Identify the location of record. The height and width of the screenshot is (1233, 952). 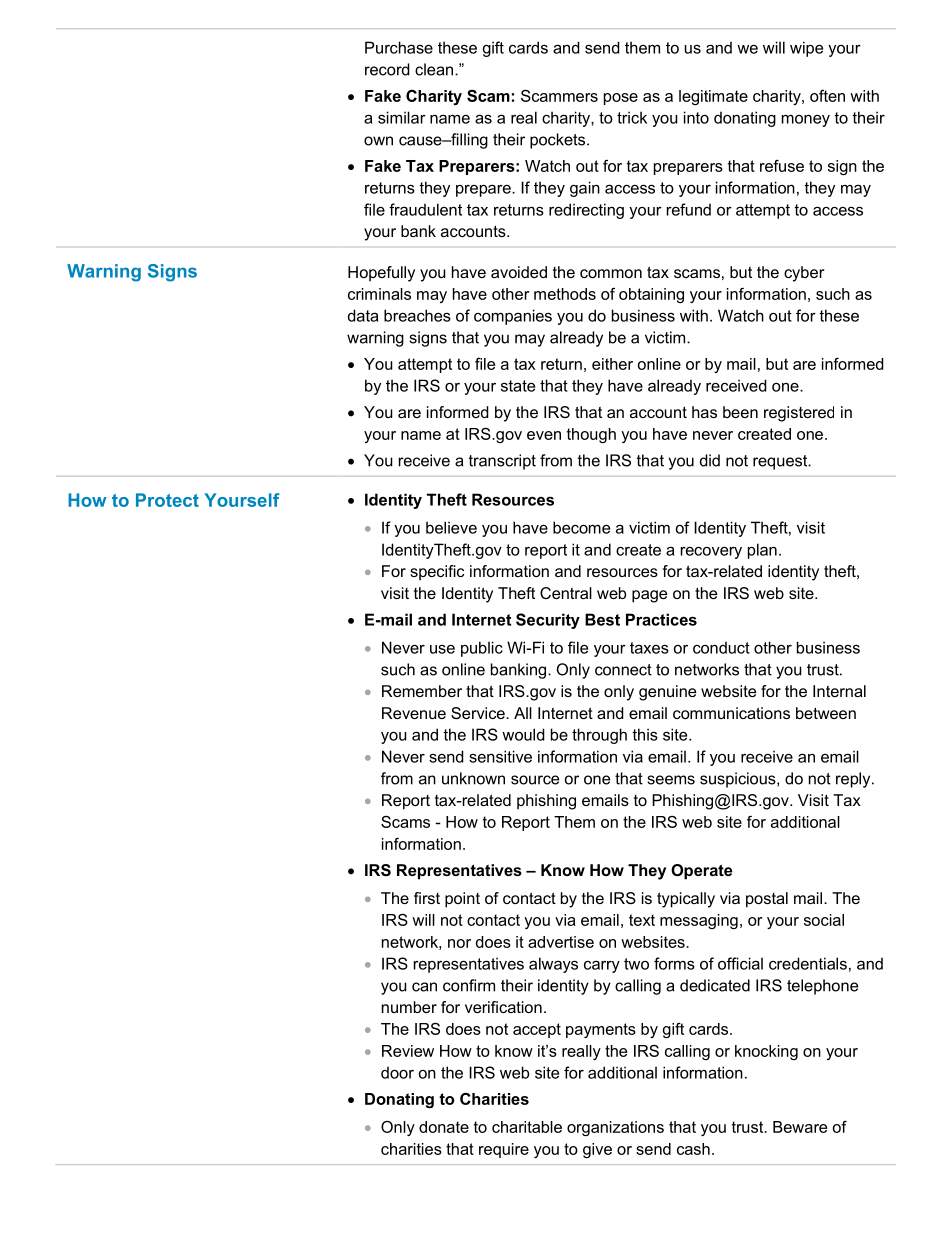
(387, 69).
